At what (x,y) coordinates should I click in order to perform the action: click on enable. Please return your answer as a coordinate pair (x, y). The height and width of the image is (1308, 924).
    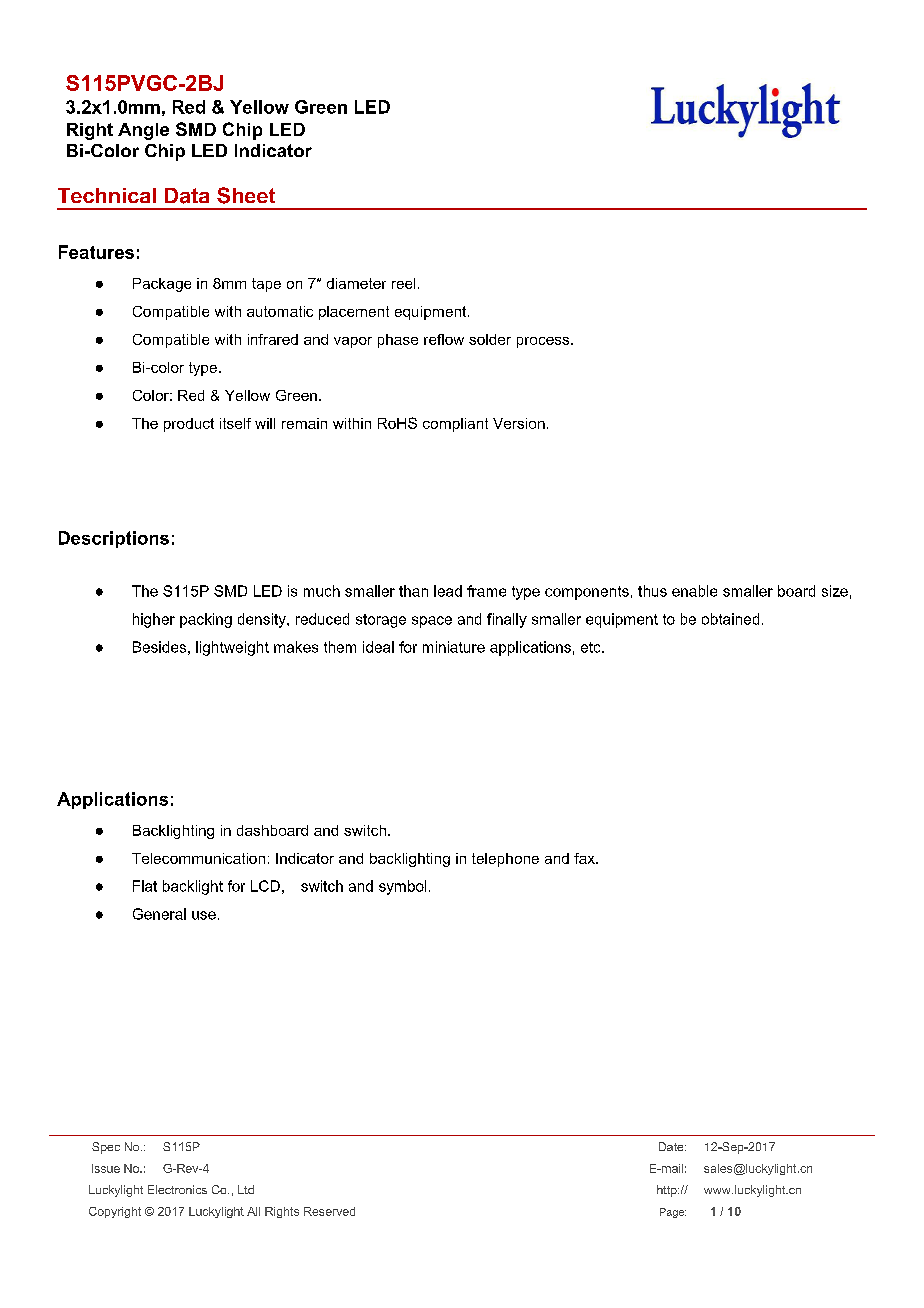
    Looking at the image, I should click on (694, 591).
